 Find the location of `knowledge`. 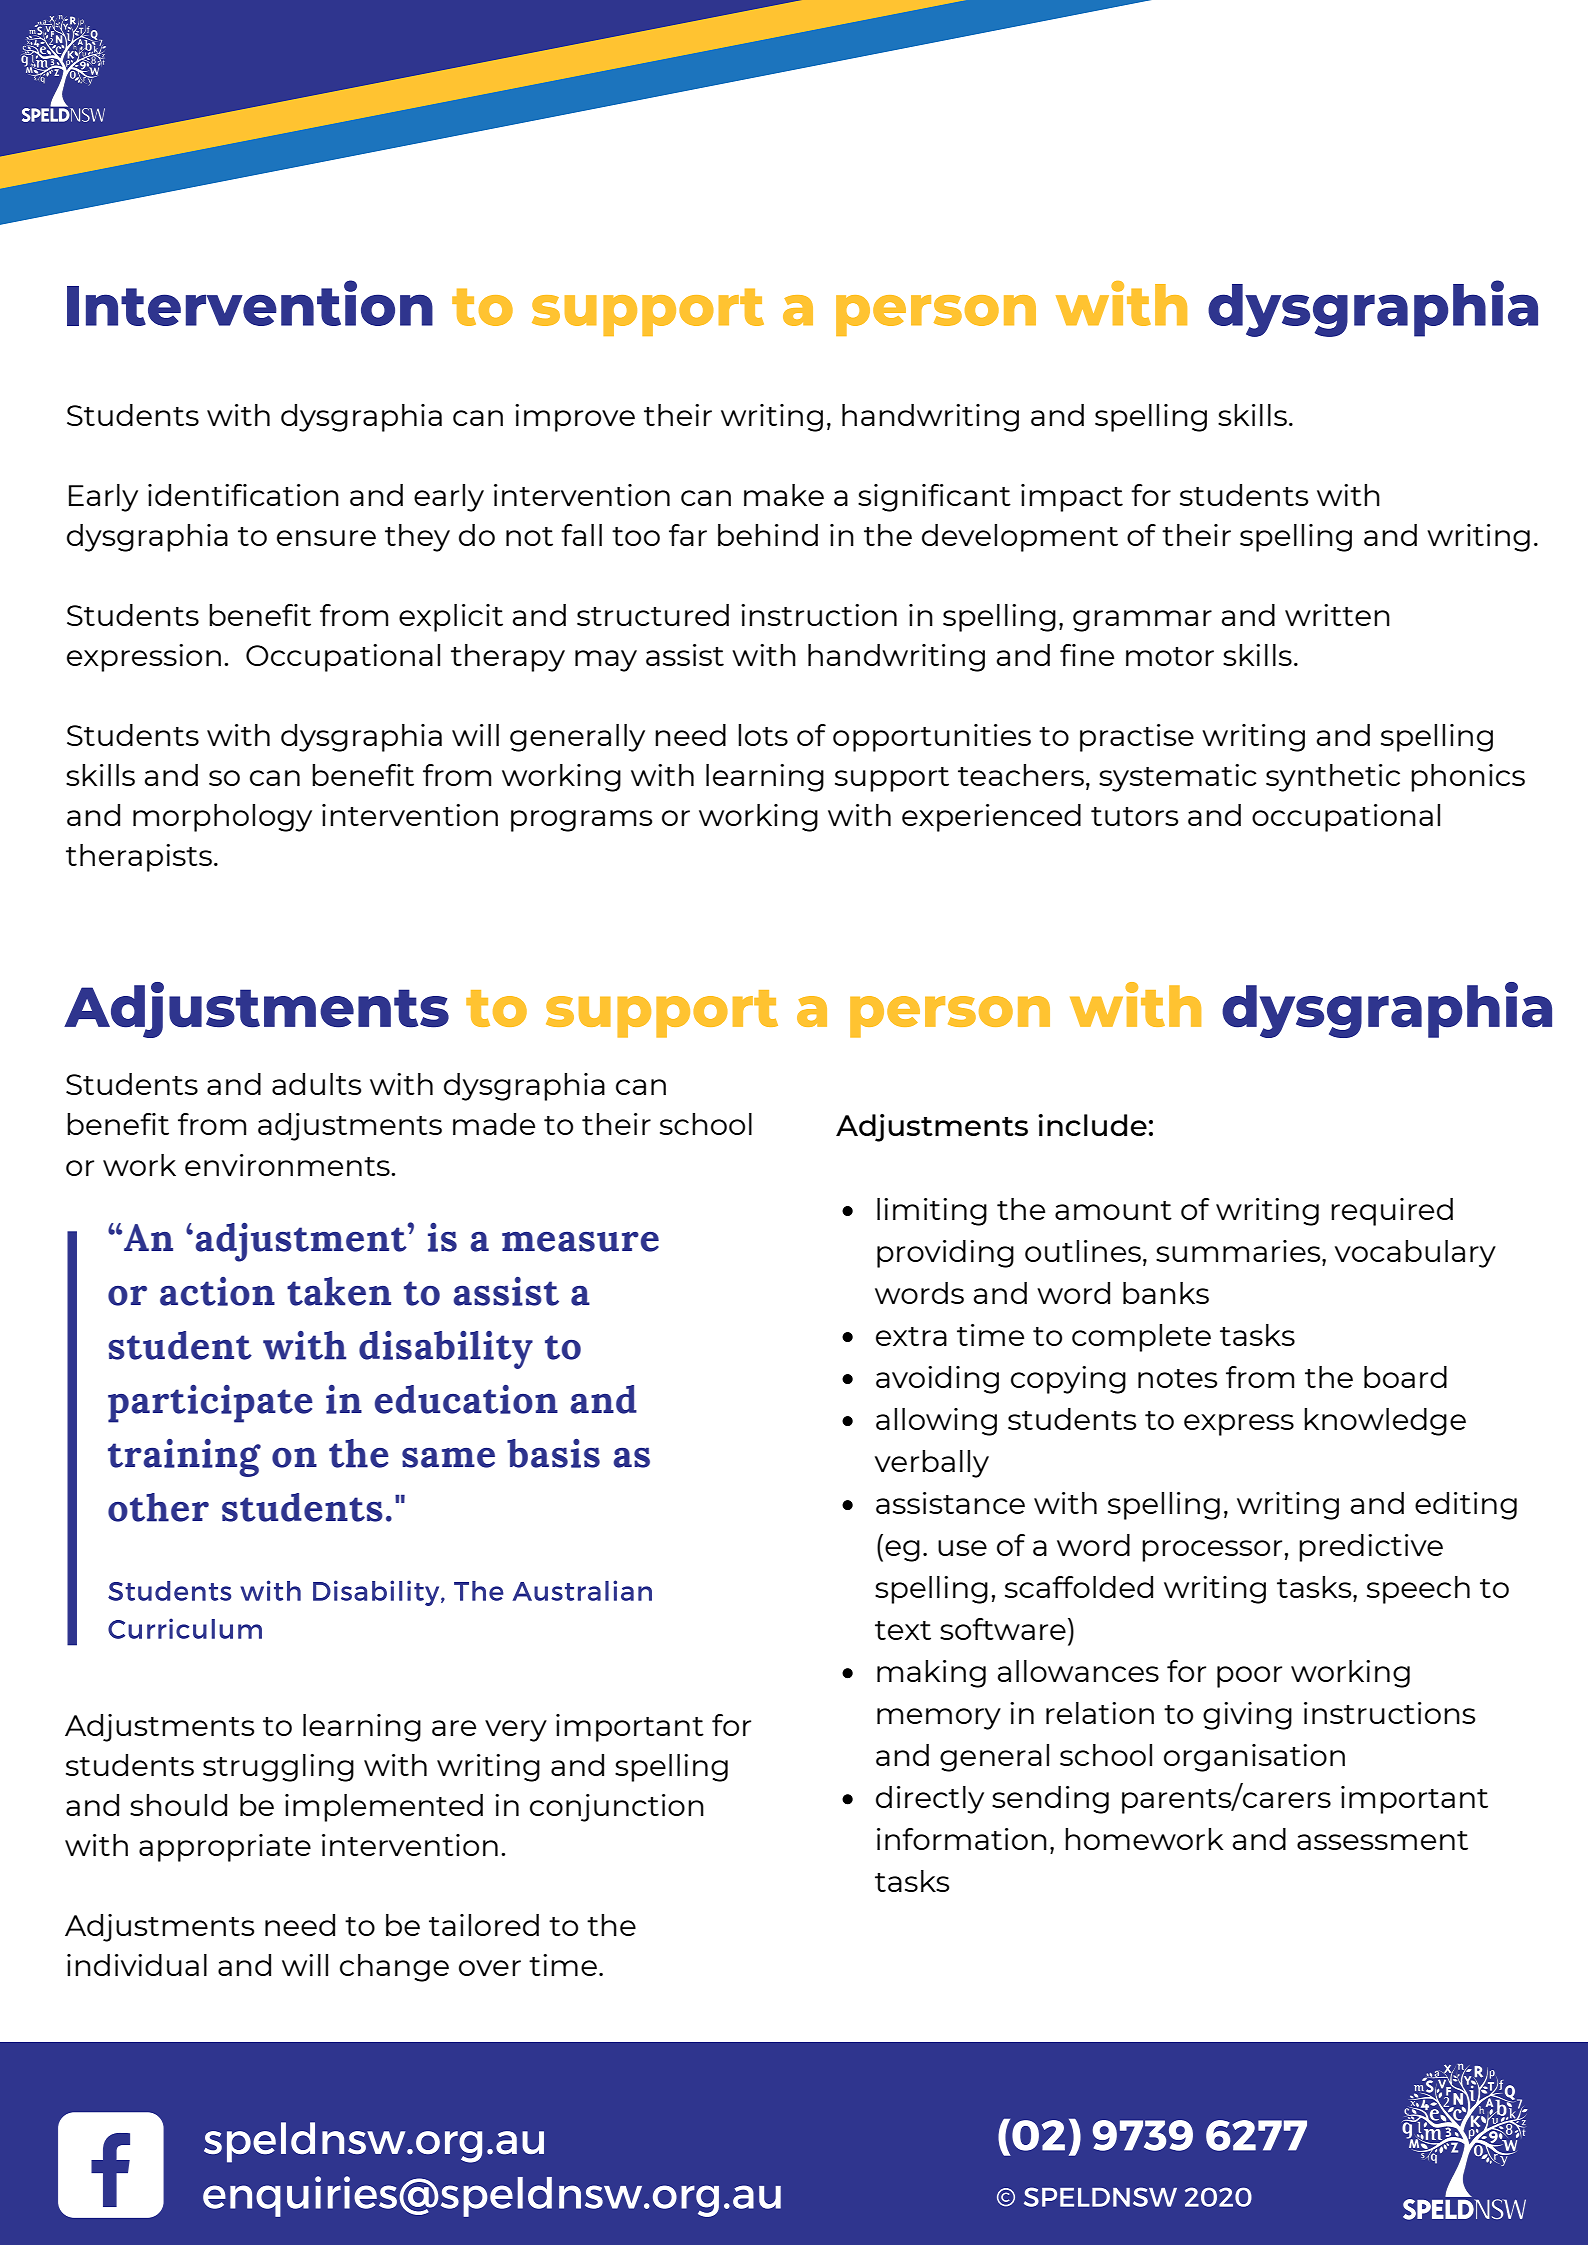

knowledge is located at coordinates (1385, 1422).
